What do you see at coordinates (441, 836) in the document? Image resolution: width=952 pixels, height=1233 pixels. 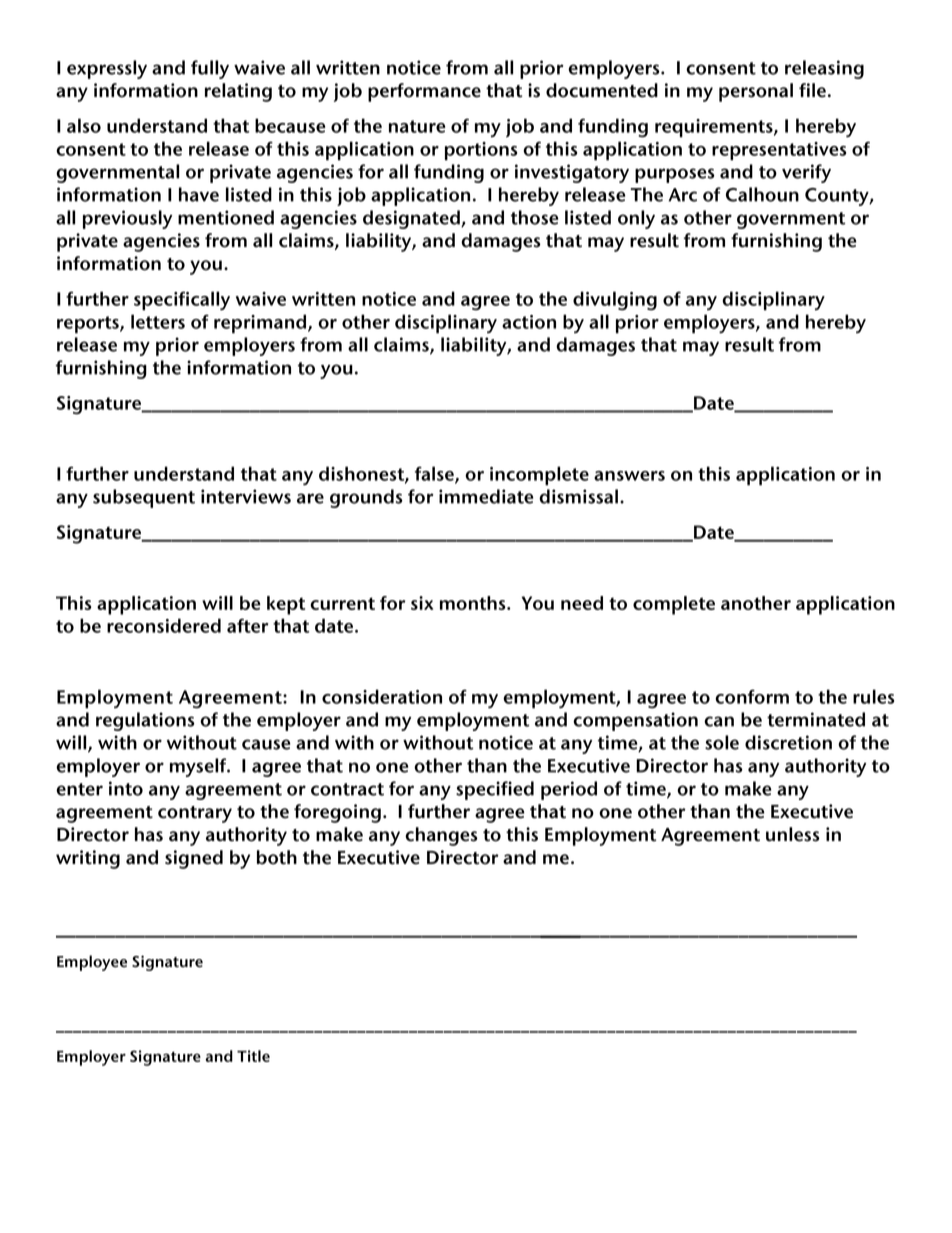 I see `changes` at bounding box center [441, 836].
